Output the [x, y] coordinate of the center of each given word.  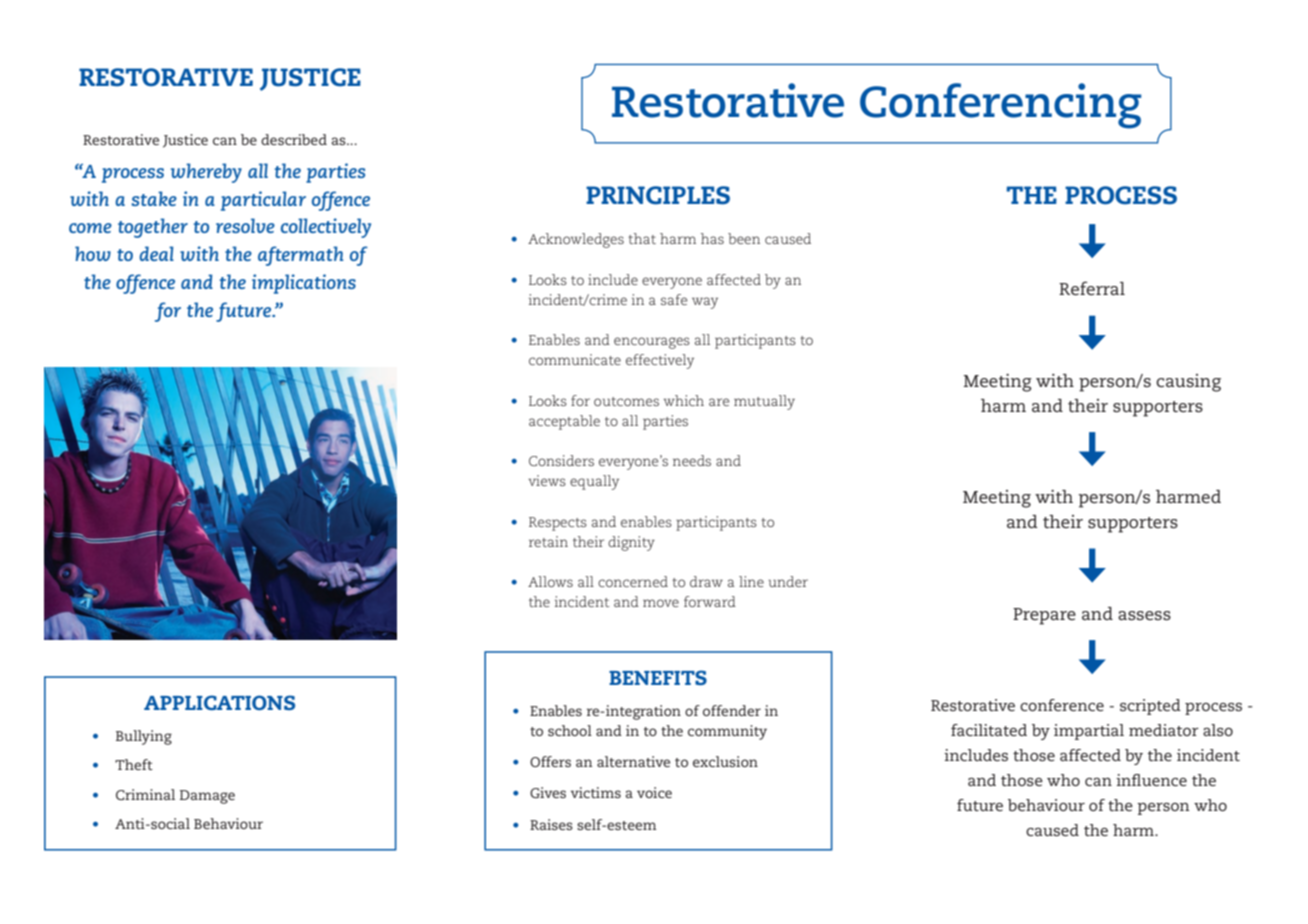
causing [1188, 383]
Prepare [1044, 616]
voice [654, 792]
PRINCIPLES [658, 195]
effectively [660, 361]
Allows [550, 581]
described [294, 139]
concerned [633, 581]
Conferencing [1001, 106]
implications [304, 284]
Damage [207, 797]
